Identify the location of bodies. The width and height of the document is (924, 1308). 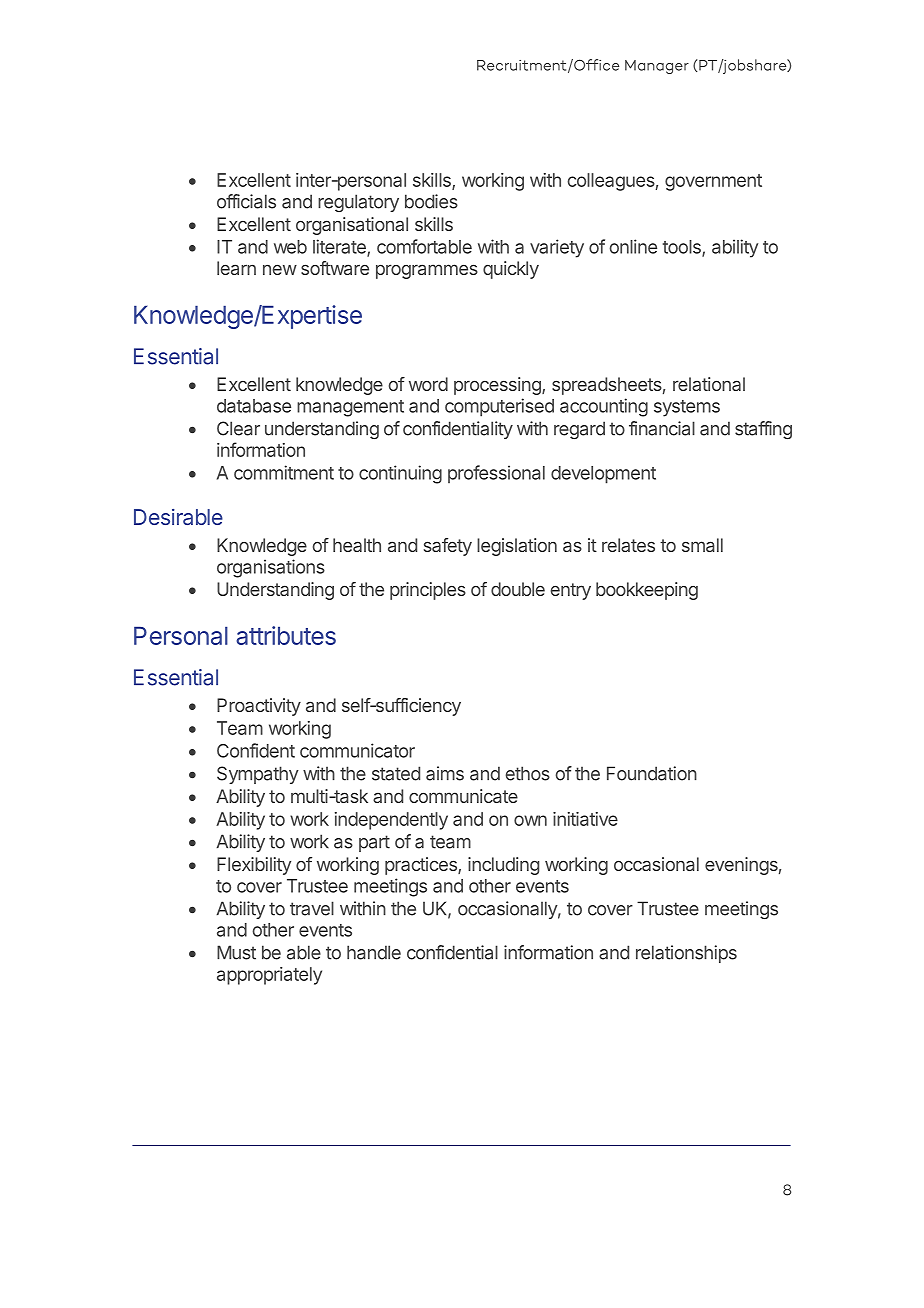
(431, 201).
